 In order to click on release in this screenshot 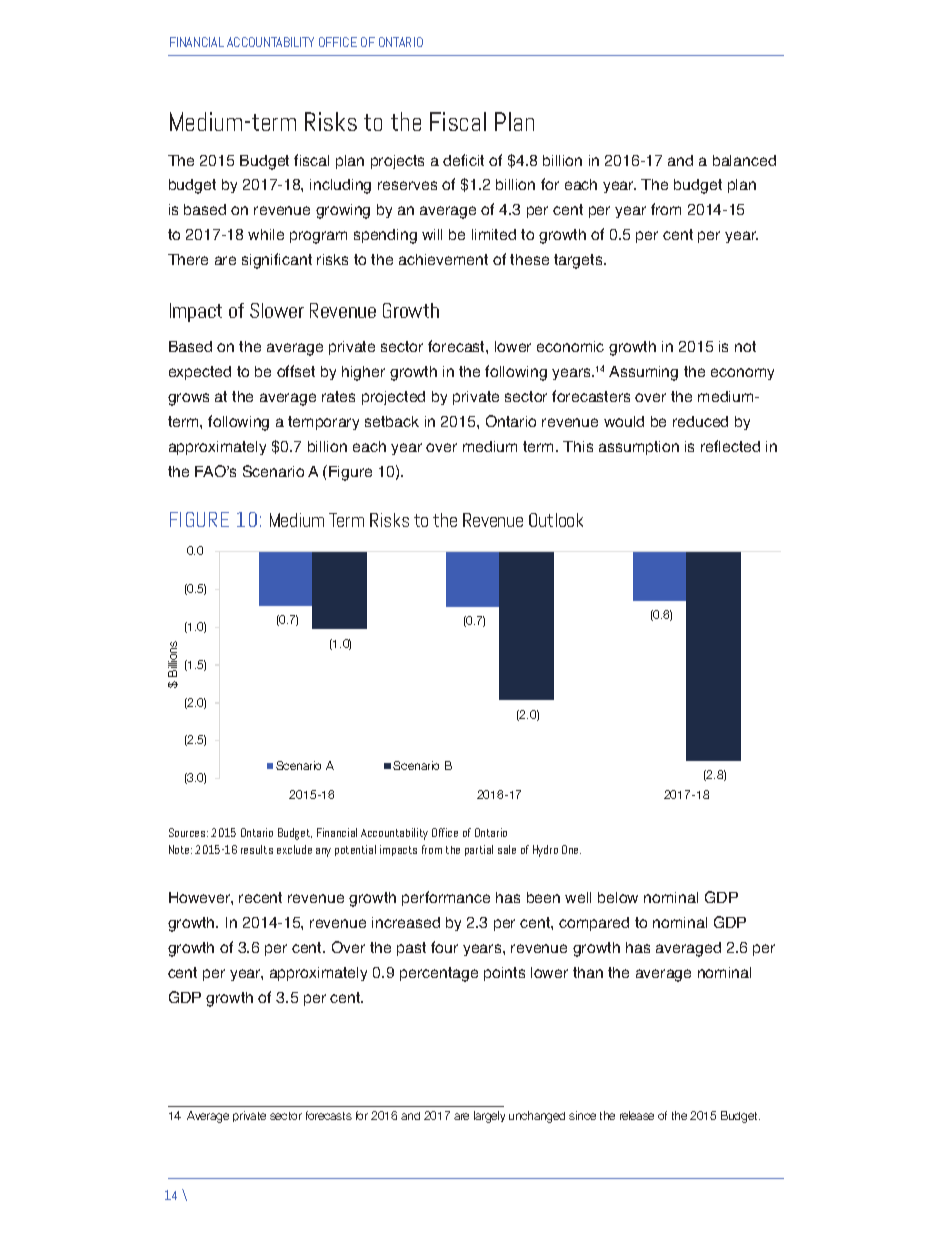, I will do `click(637, 1115)`.
